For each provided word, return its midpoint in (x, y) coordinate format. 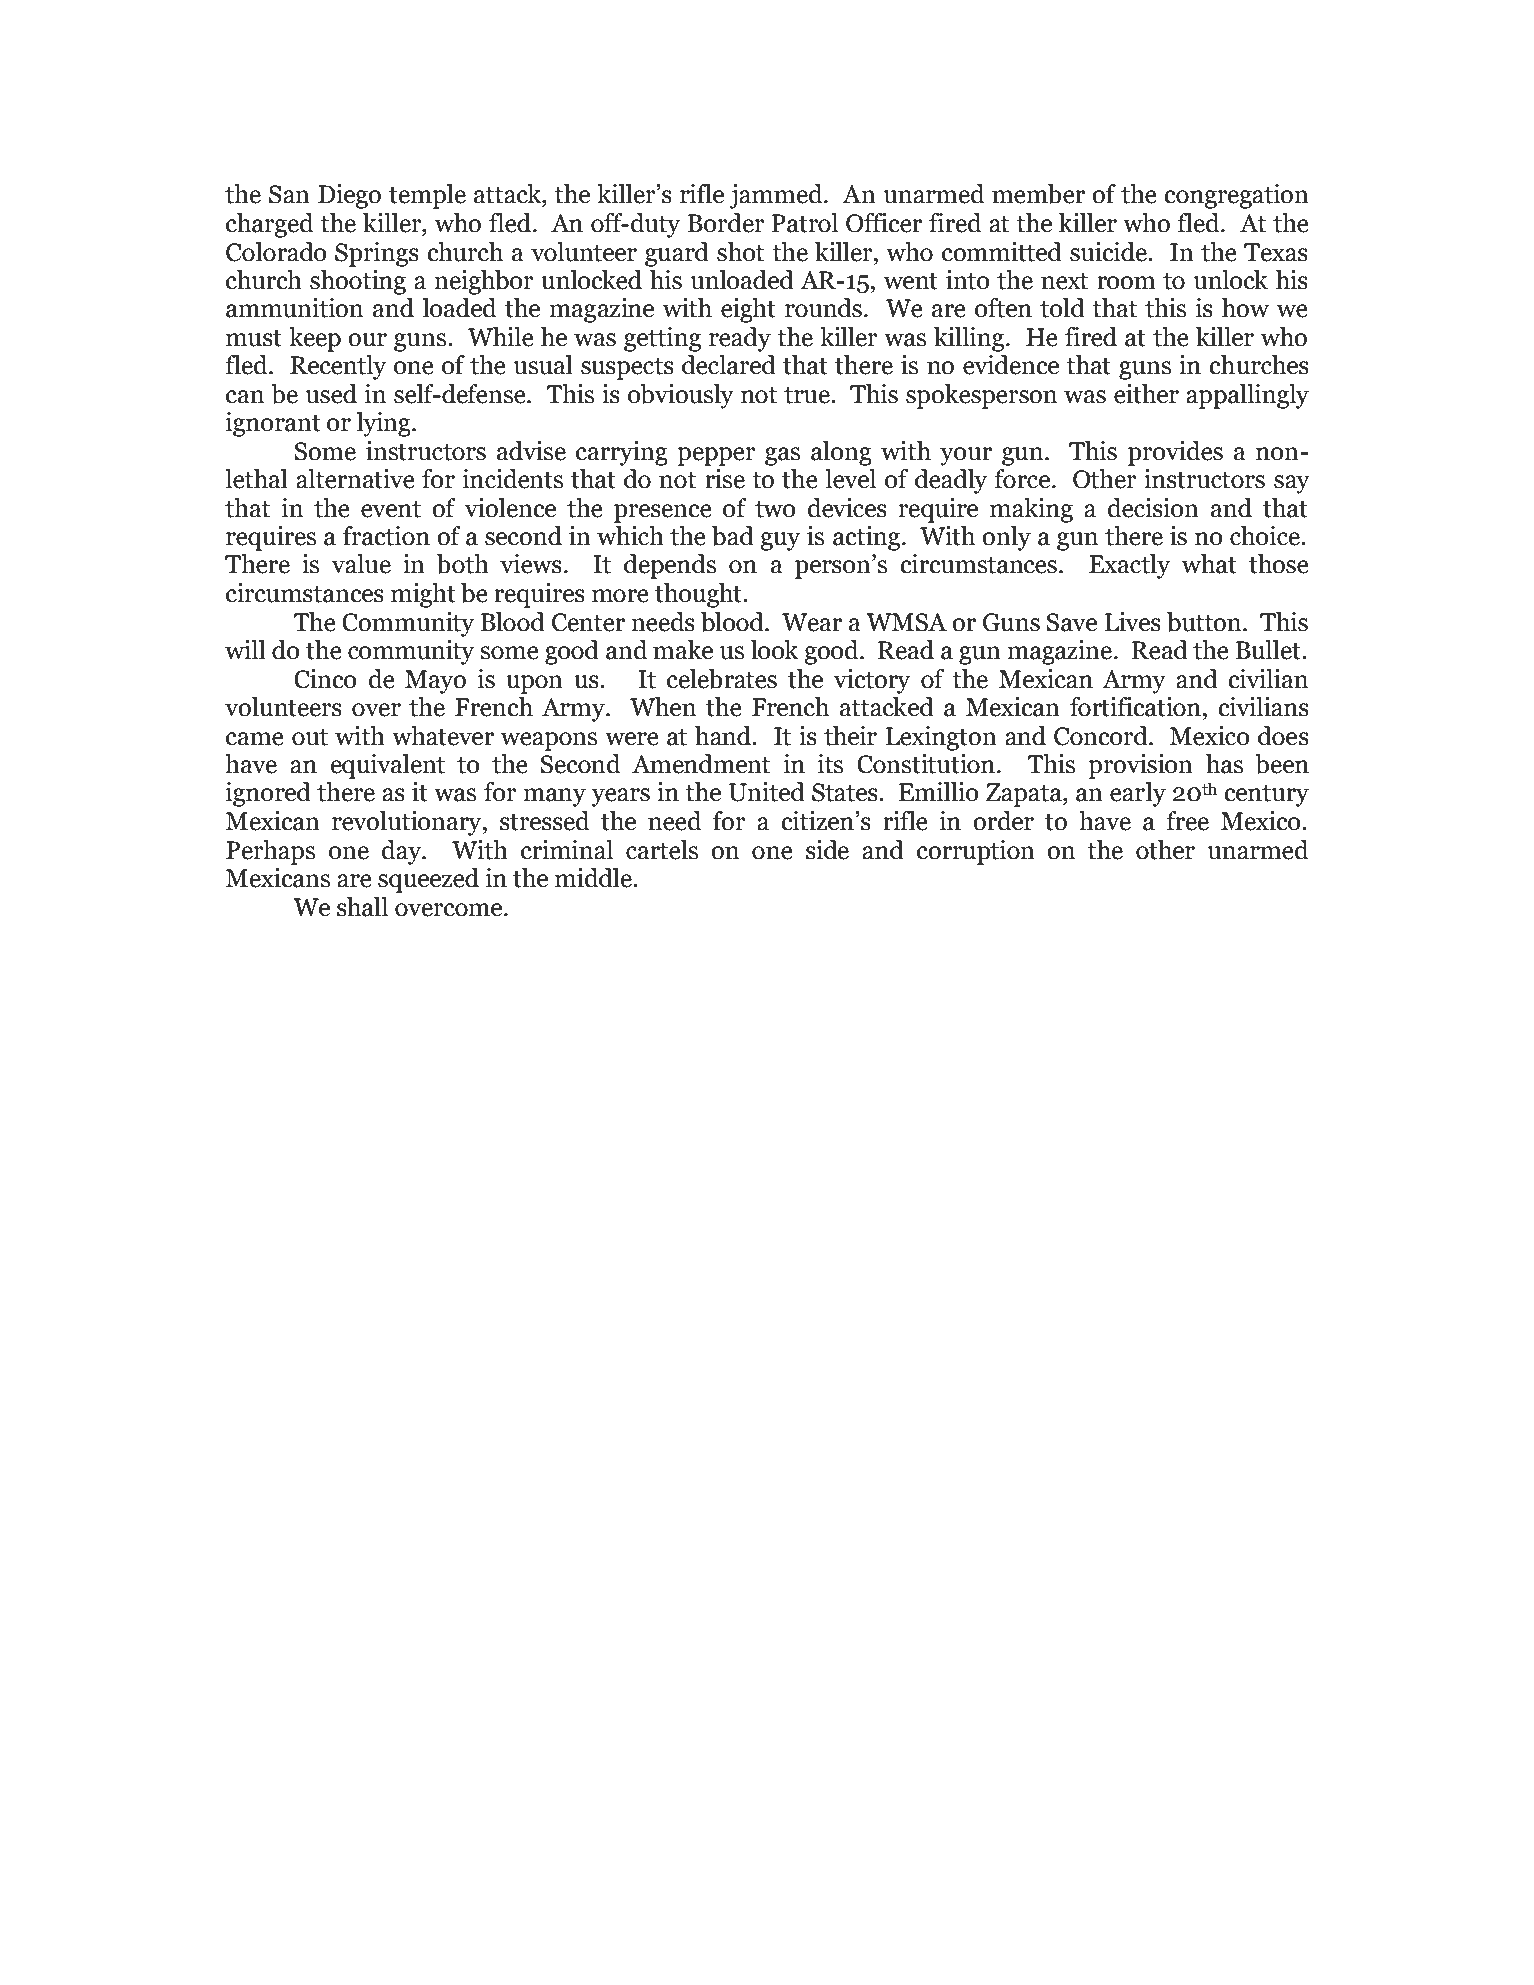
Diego (349, 196)
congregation (1236, 196)
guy (780, 541)
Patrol (804, 223)
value (361, 564)
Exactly (1129, 566)
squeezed (428, 880)
